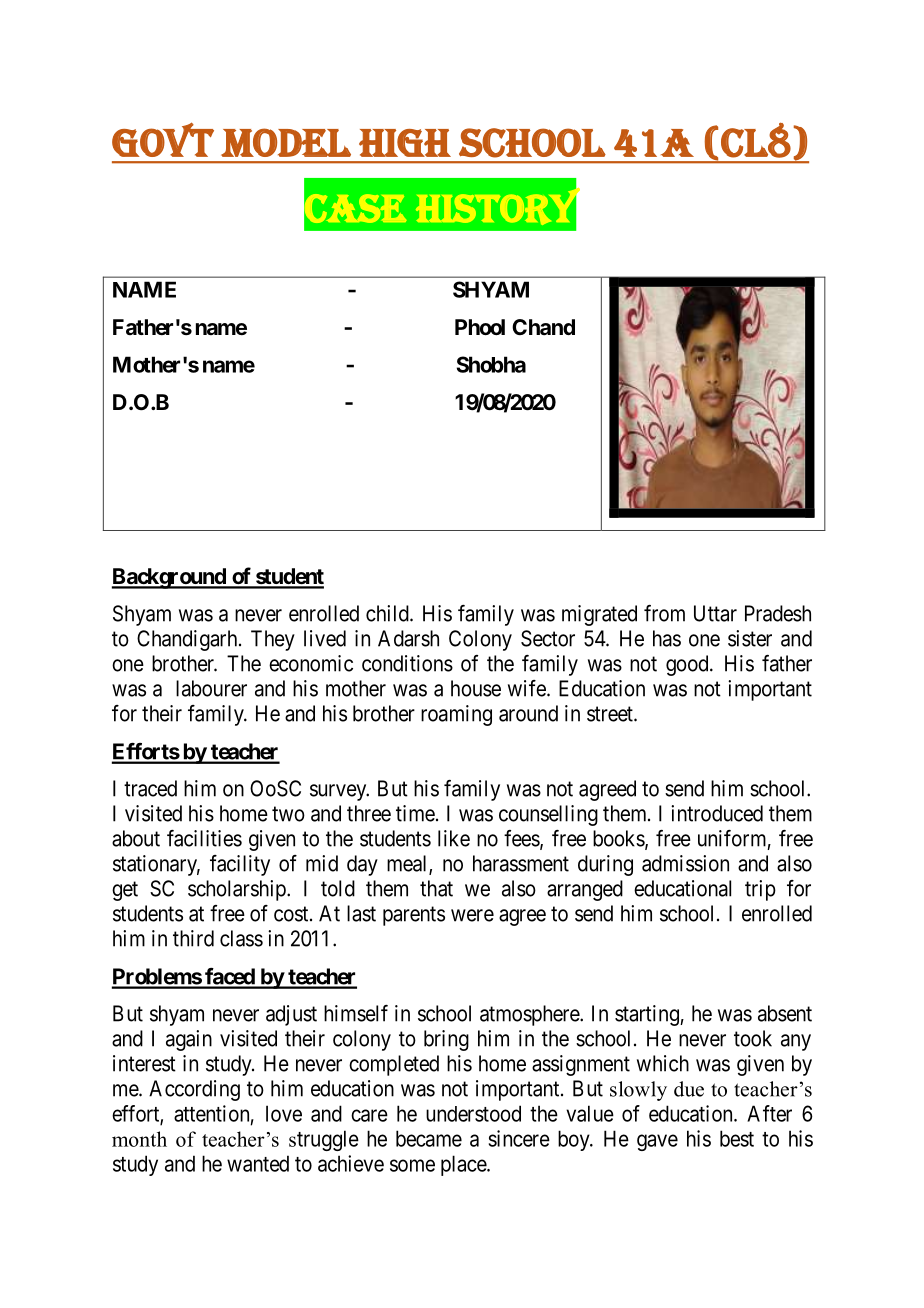 This screenshot has height=1308, width=924. Describe the element at coordinates (163, 139) in the screenshot. I see `Govt` at that location.
